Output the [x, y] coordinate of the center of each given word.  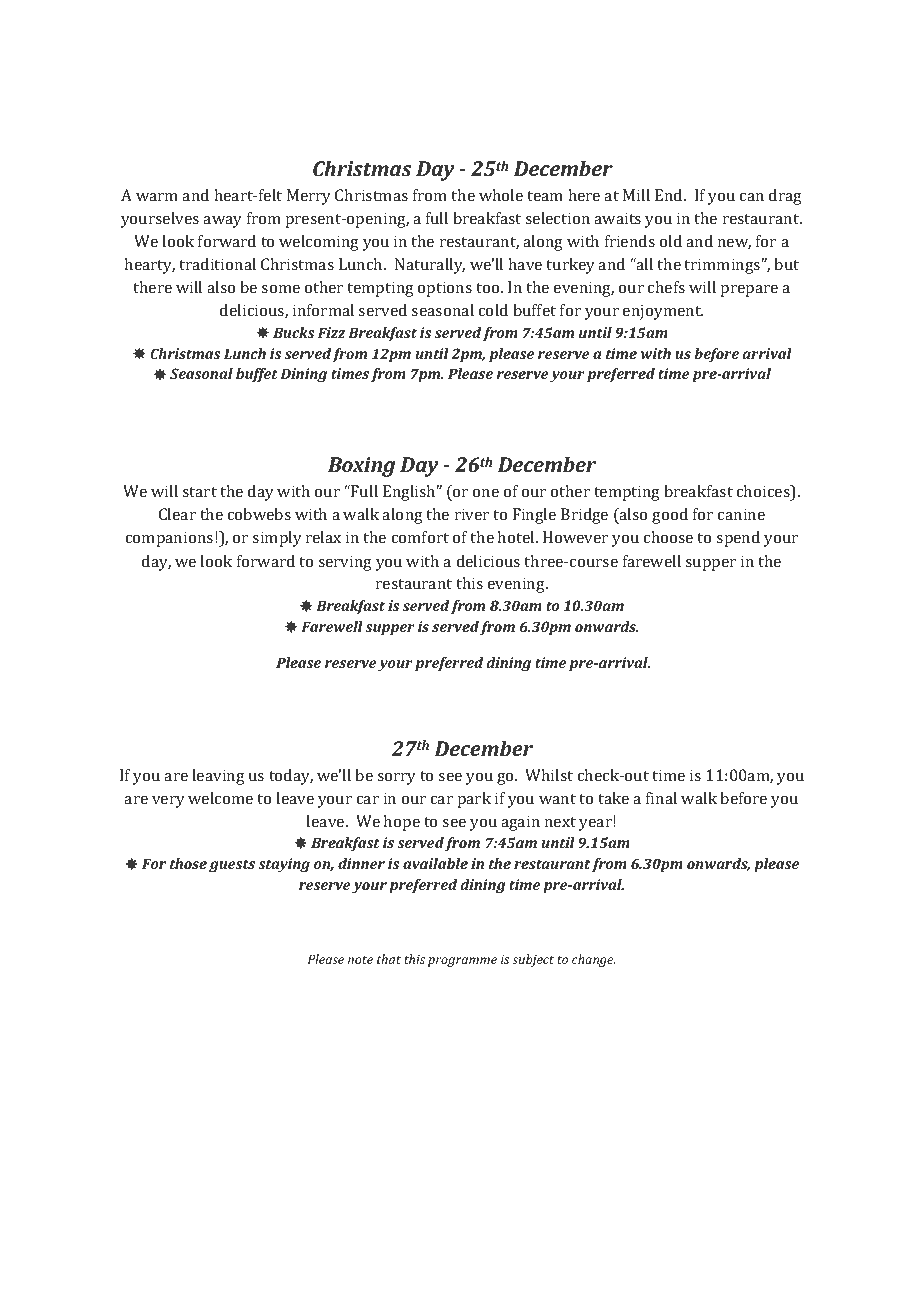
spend [738, 539]
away [222, 222]
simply [277, 539]
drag [785, 197]
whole [501, 195]
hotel [517, 537]
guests [232, 866]
